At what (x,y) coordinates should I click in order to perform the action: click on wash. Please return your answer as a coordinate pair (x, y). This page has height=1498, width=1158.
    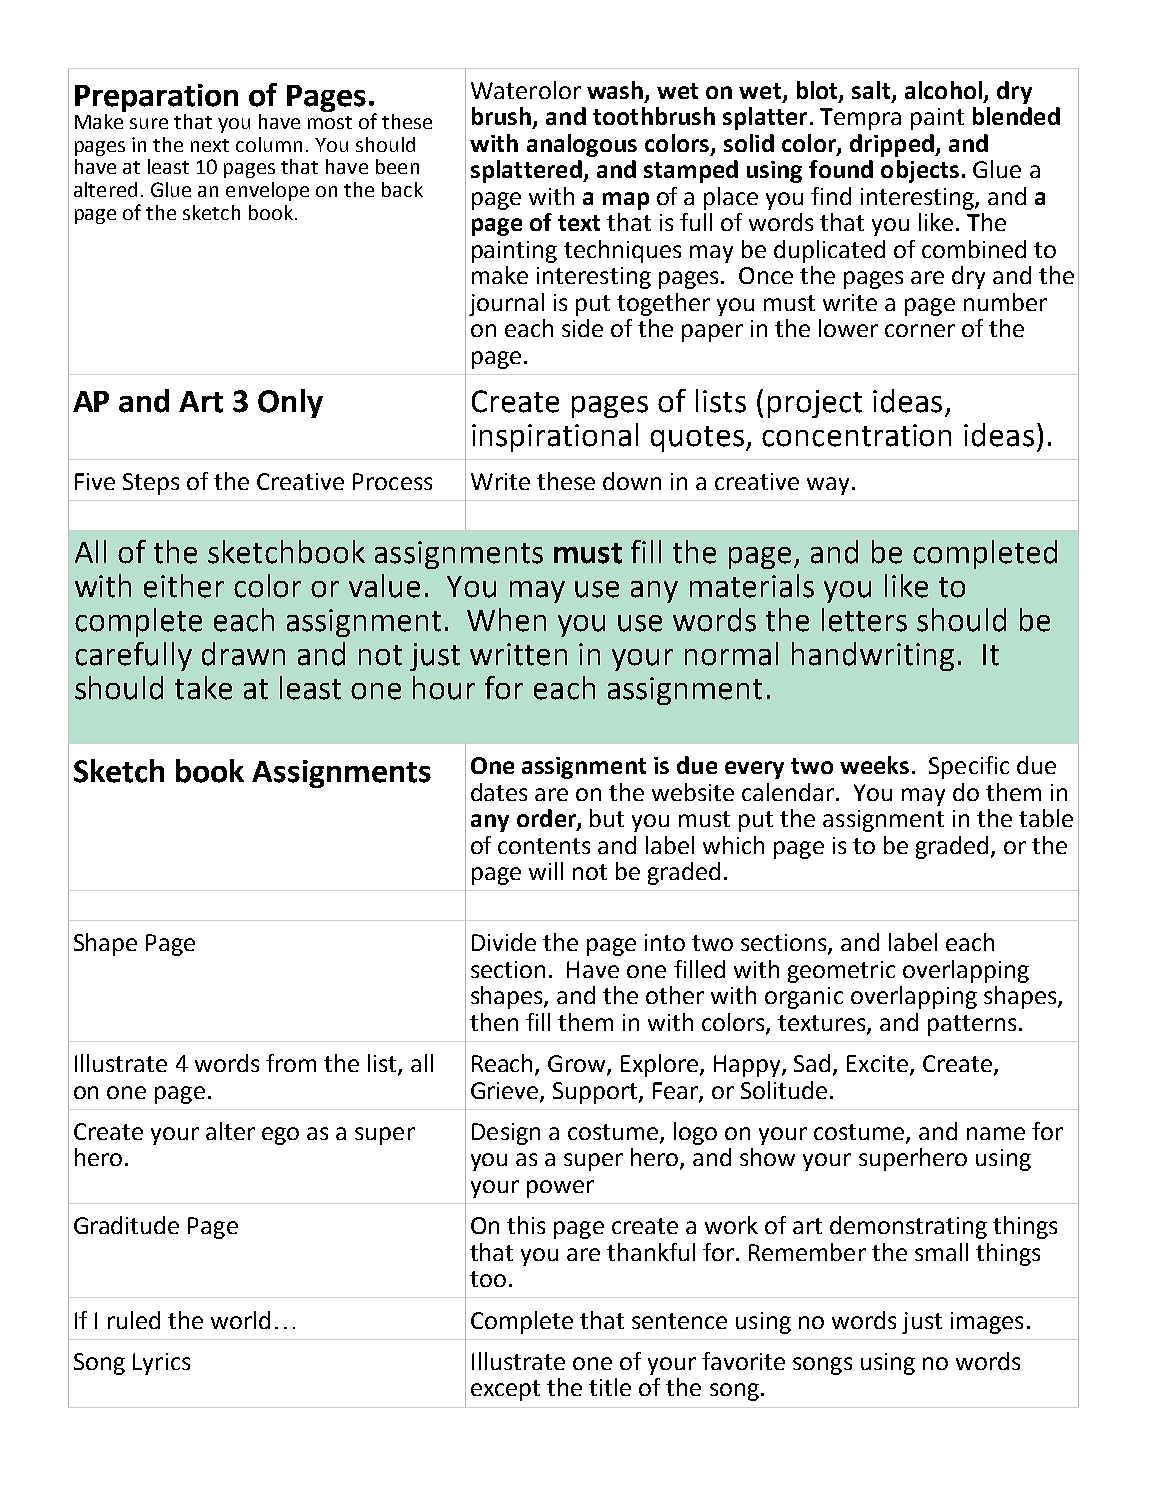
    Looking at the image, I should click on (615, 90).
